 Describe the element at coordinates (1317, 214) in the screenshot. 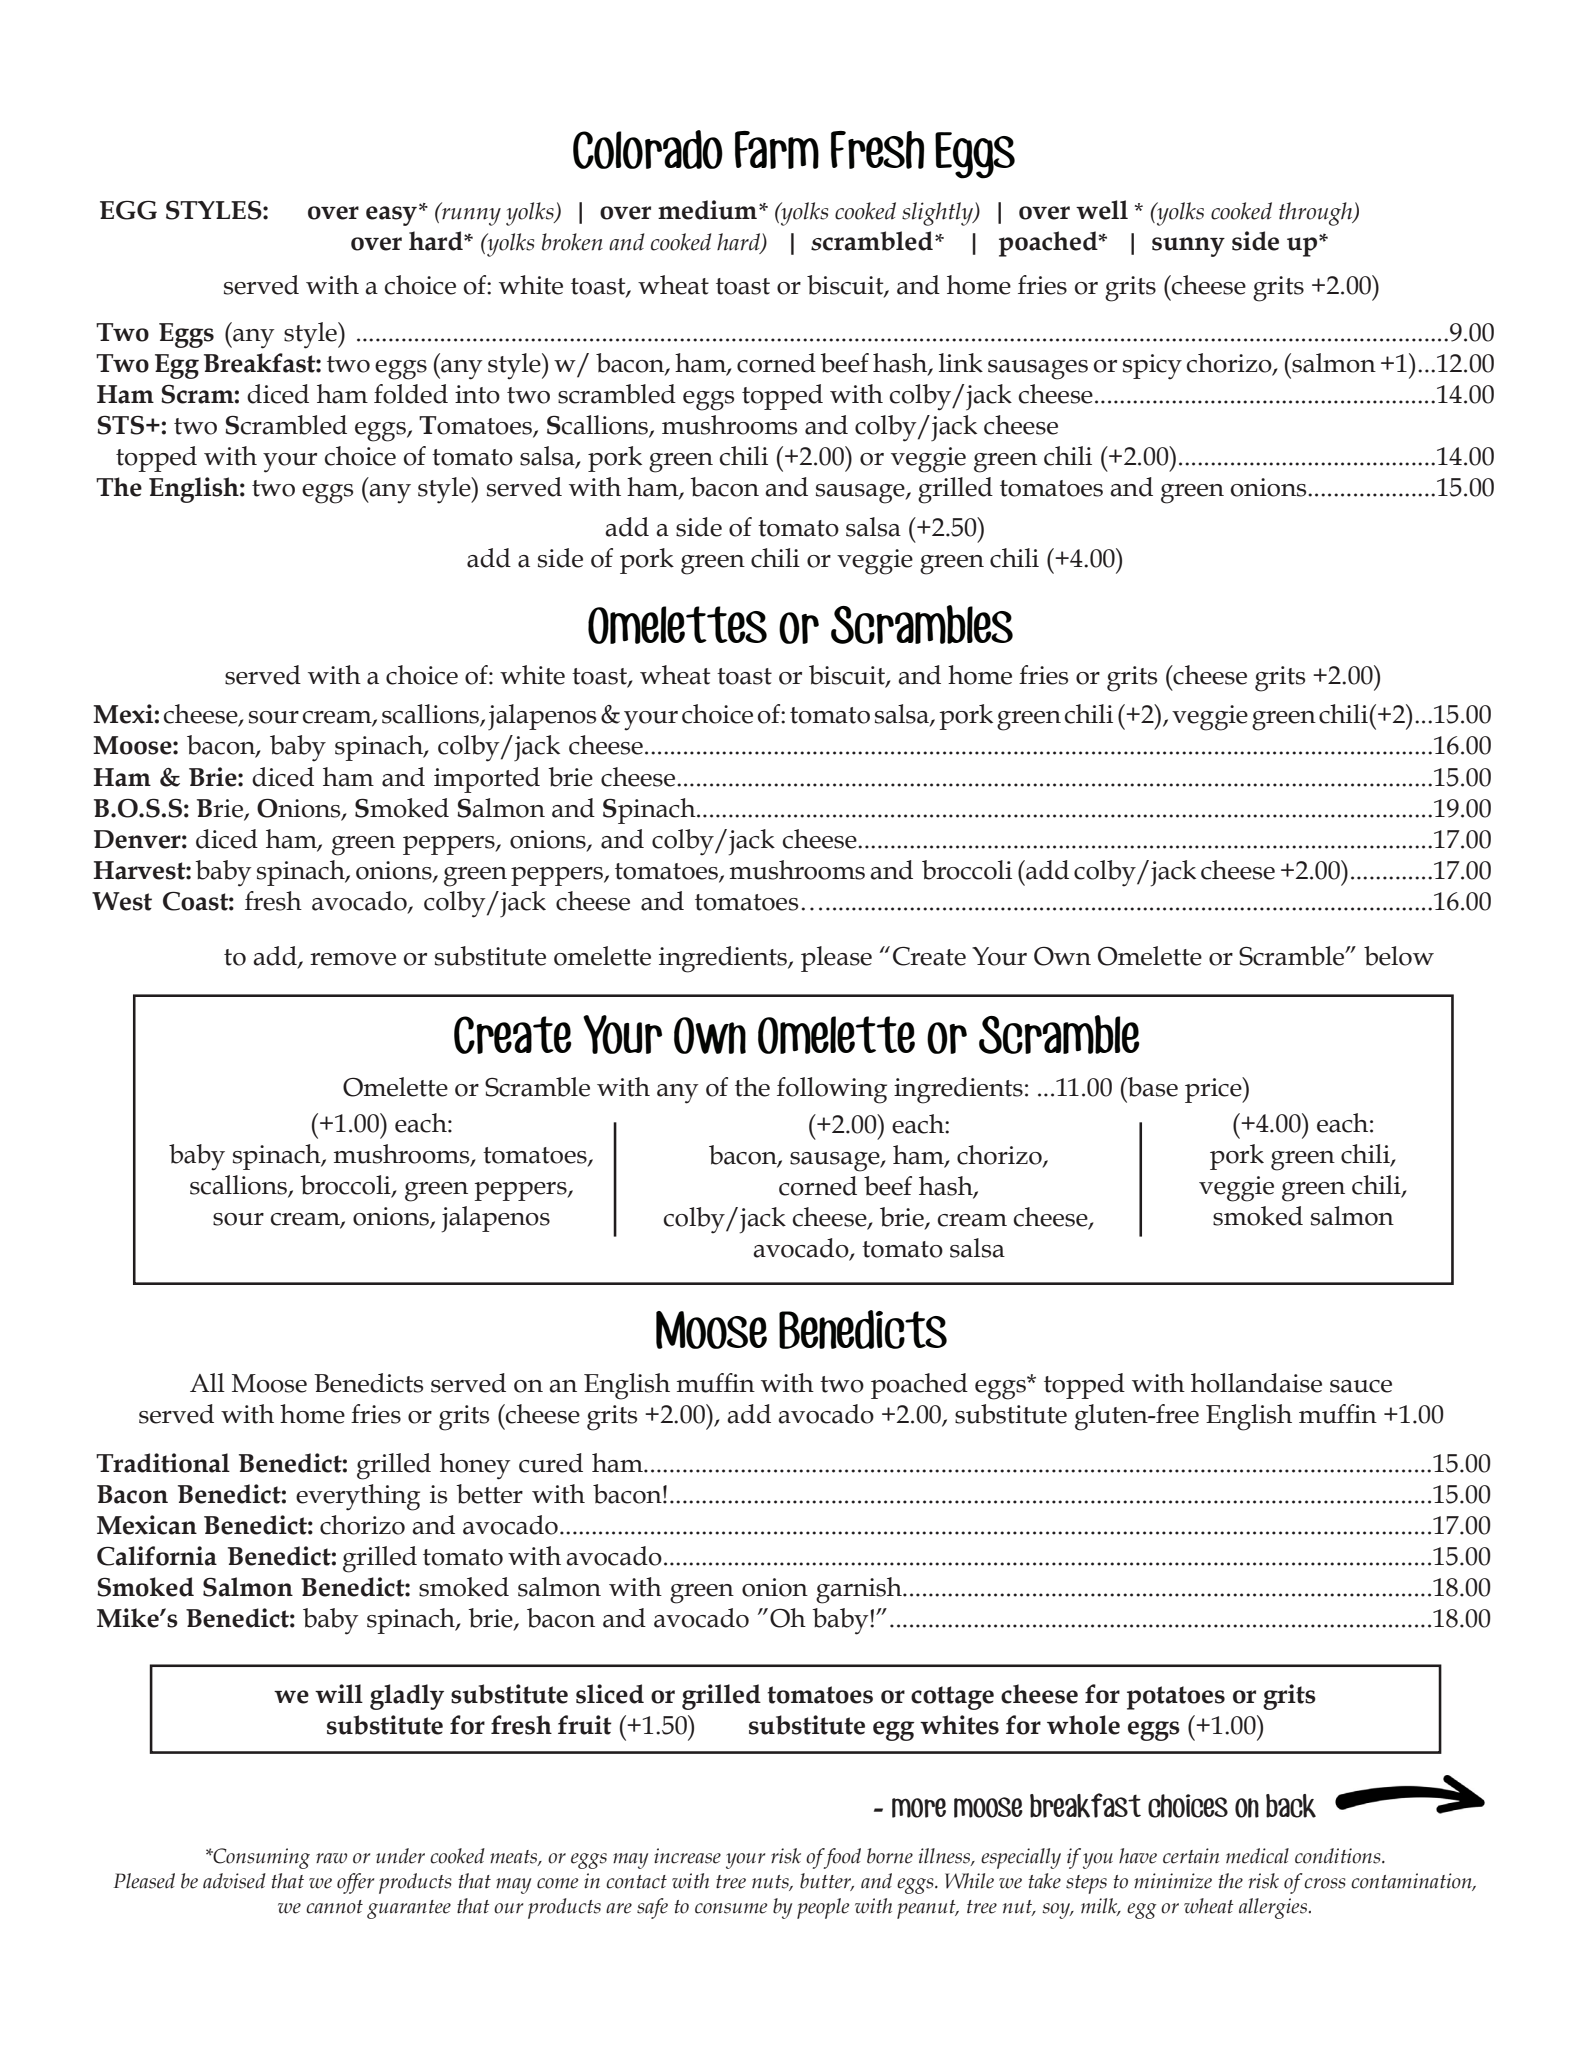

I see `through` at that location.
